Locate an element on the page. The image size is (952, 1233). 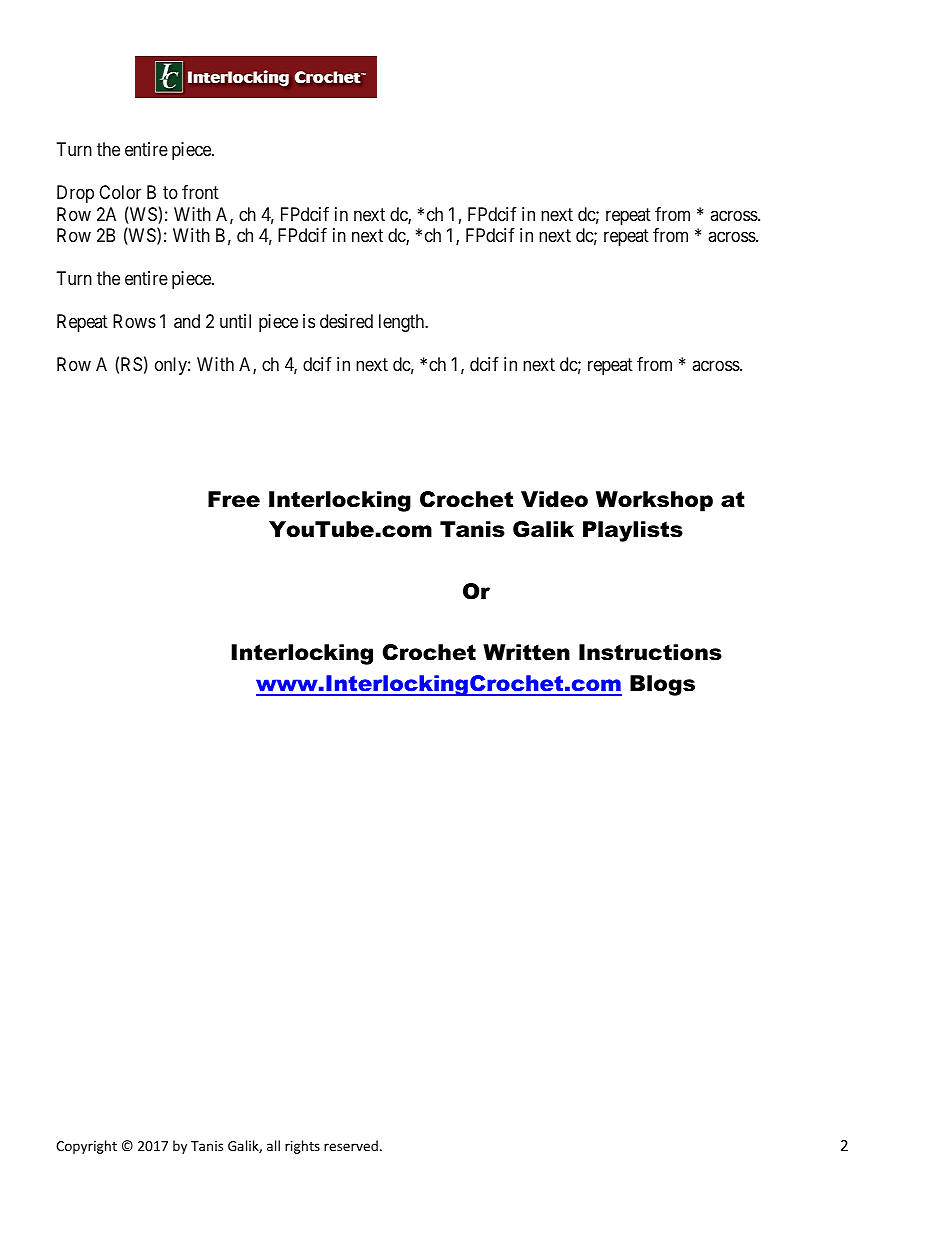
Video is located at coordinates (554, 499).
